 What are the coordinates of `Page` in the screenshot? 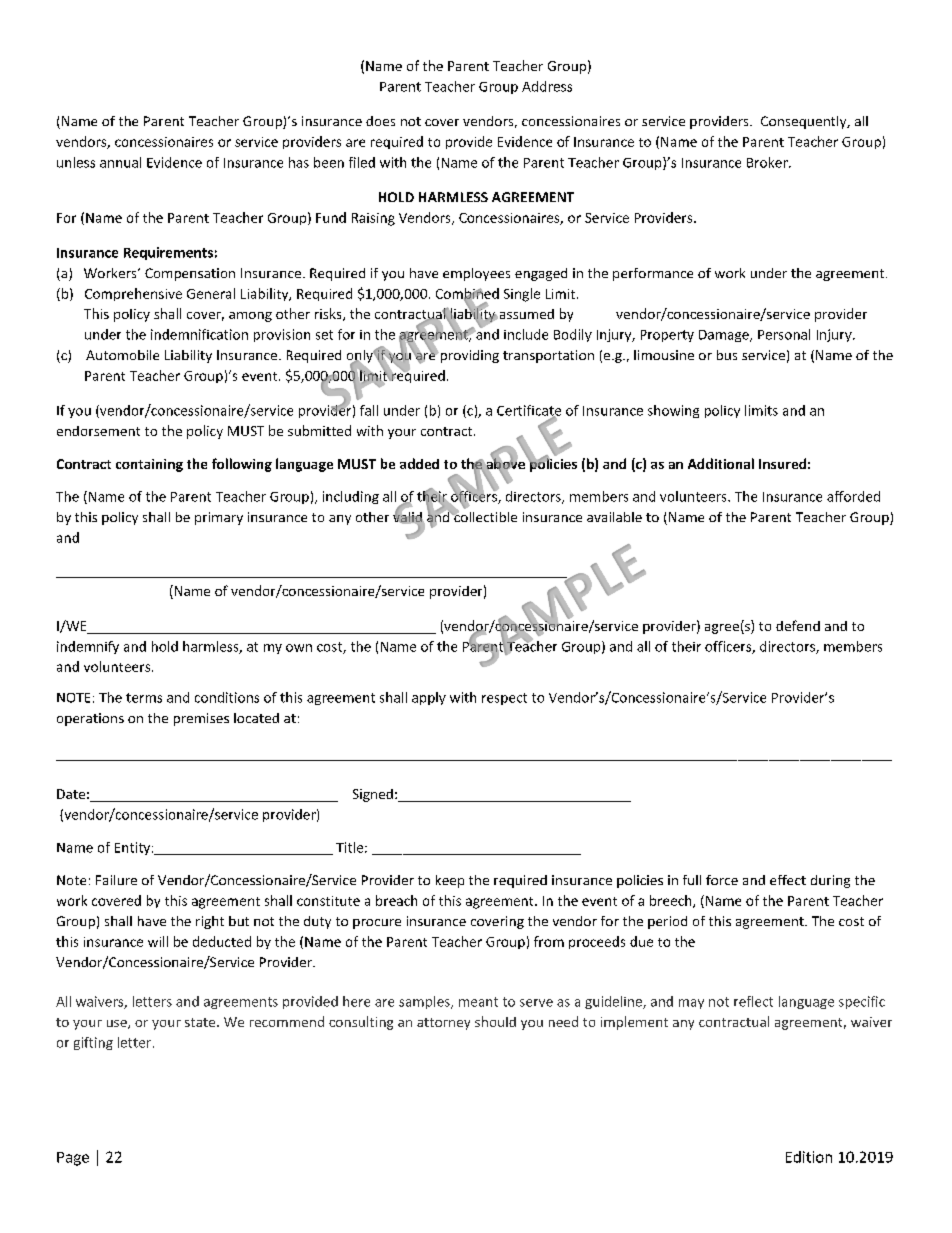 It's located at (73, 1159).
